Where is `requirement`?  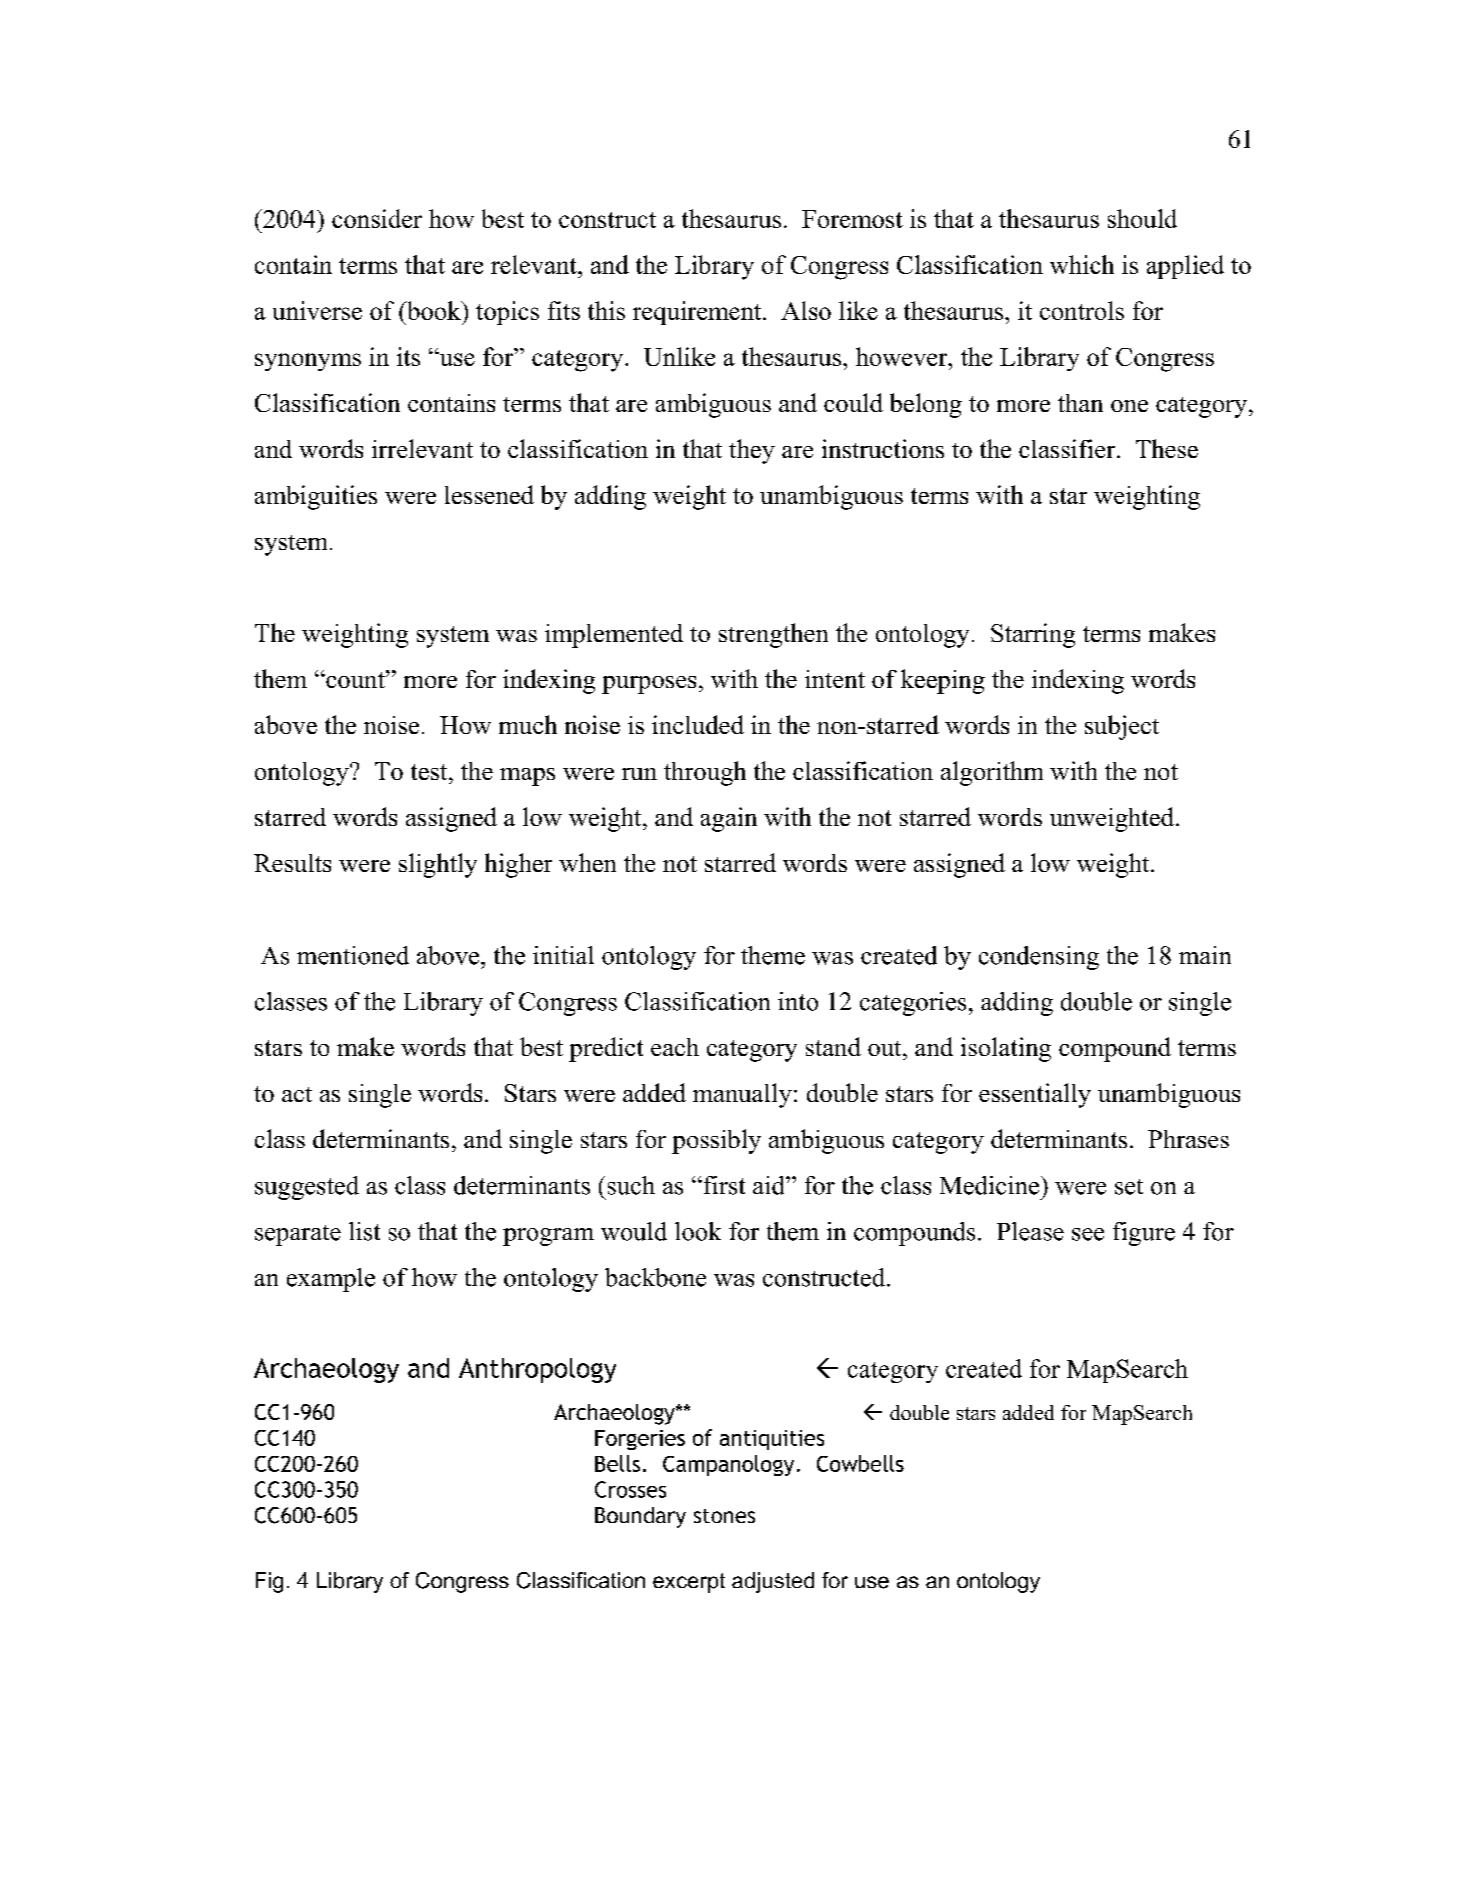
requirement is located at coordinates (698, 313).
